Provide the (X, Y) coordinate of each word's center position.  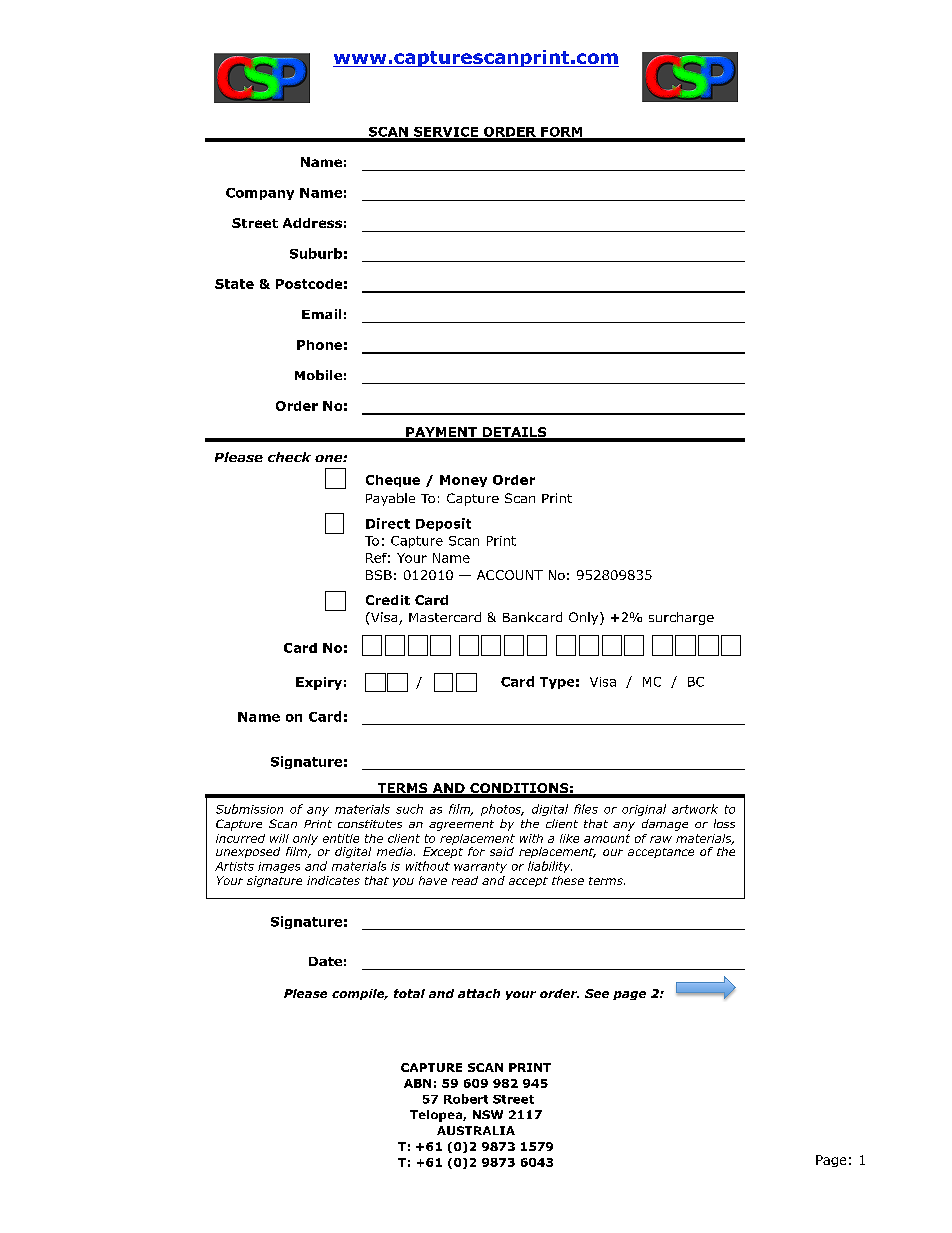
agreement (461, 825)
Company (260, 194)
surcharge (681, 618)
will (279, 838)
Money (463, 481)
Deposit (443, 524)
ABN (417, 1083)
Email (321, 314)
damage (665, 825)
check (289, 457)
